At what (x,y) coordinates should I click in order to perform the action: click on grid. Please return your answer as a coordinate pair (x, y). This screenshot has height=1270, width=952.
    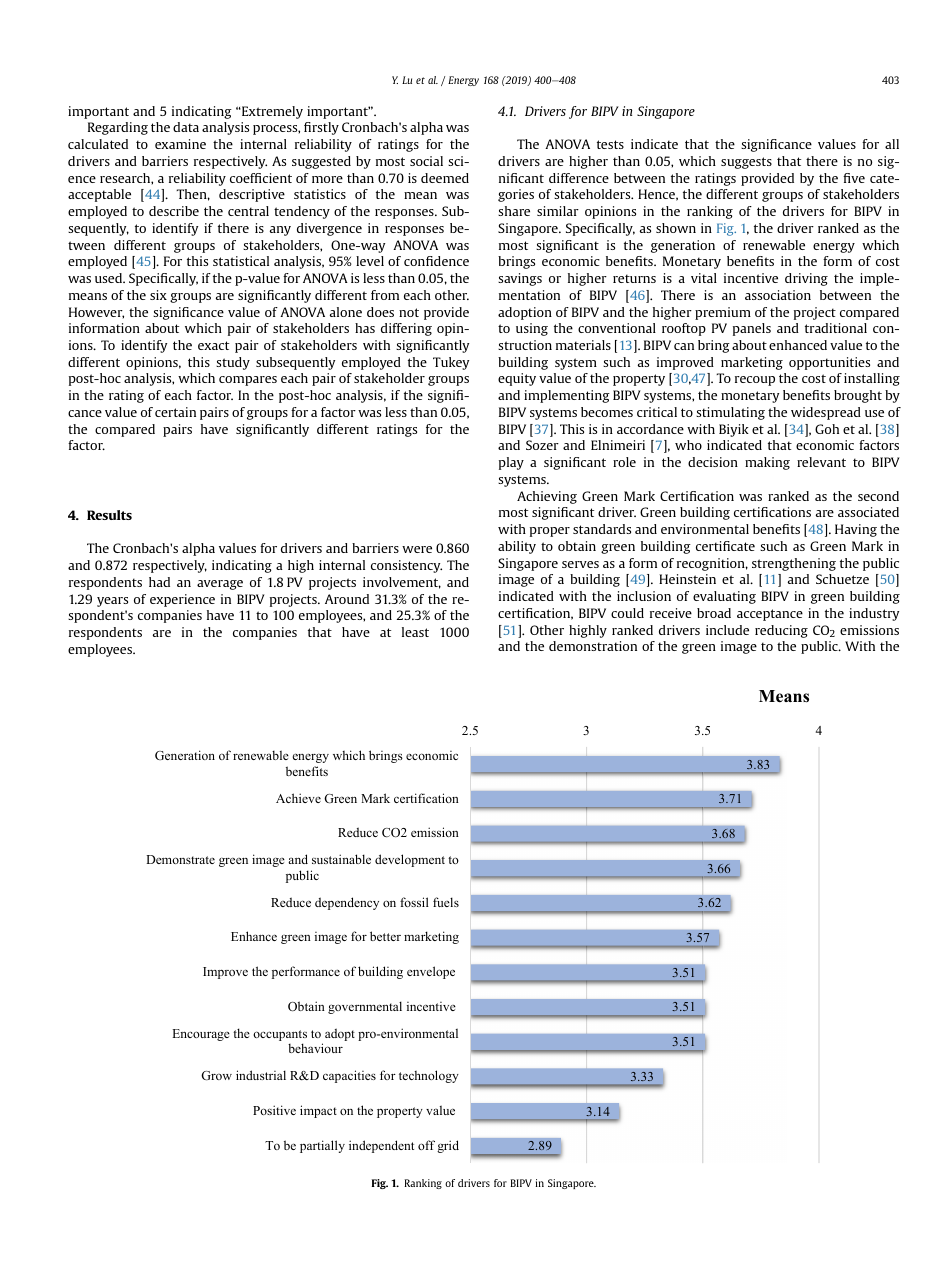
    Looking at the image, I should click on (448, 1146).
